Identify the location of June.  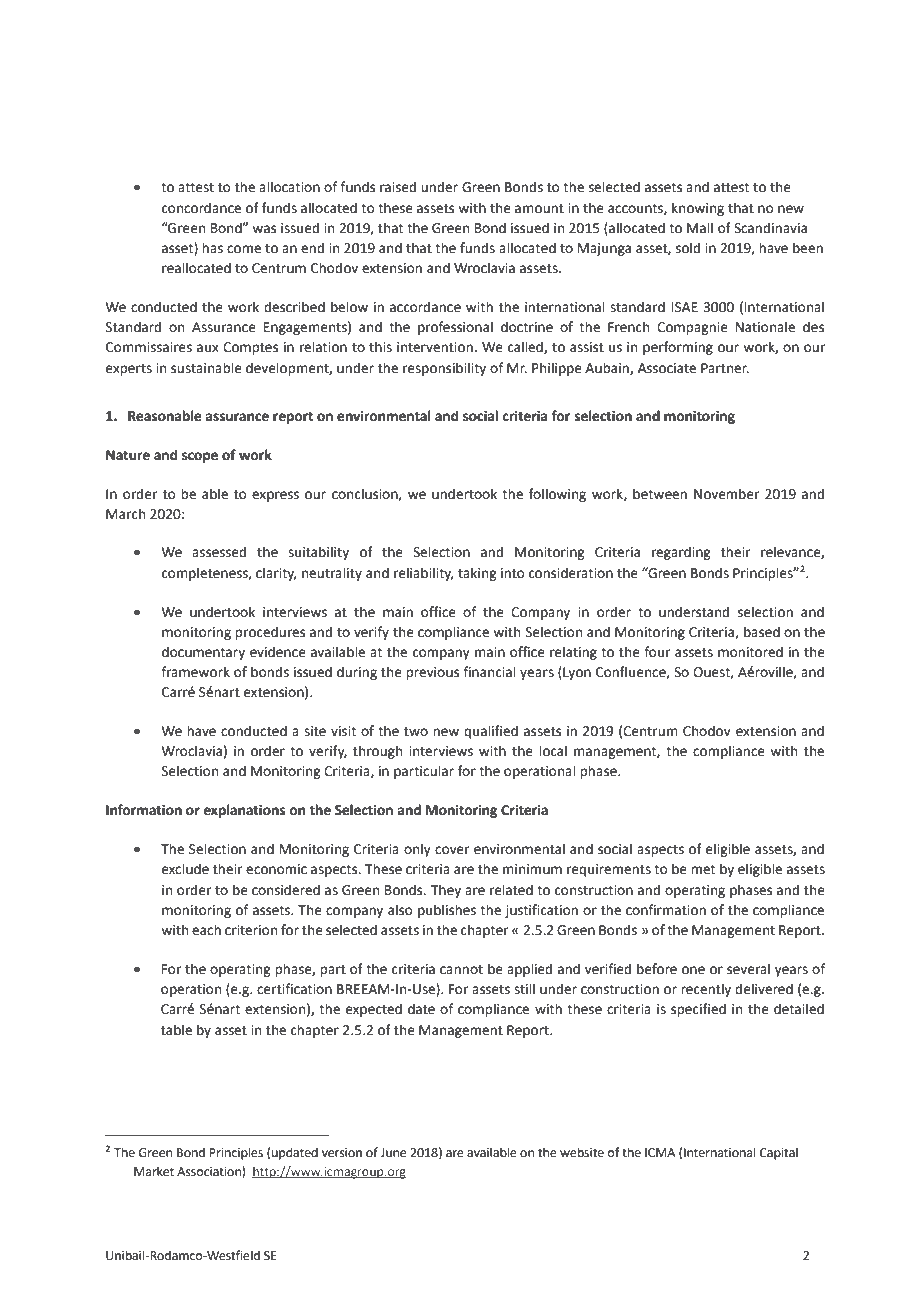
(393, 1153).
